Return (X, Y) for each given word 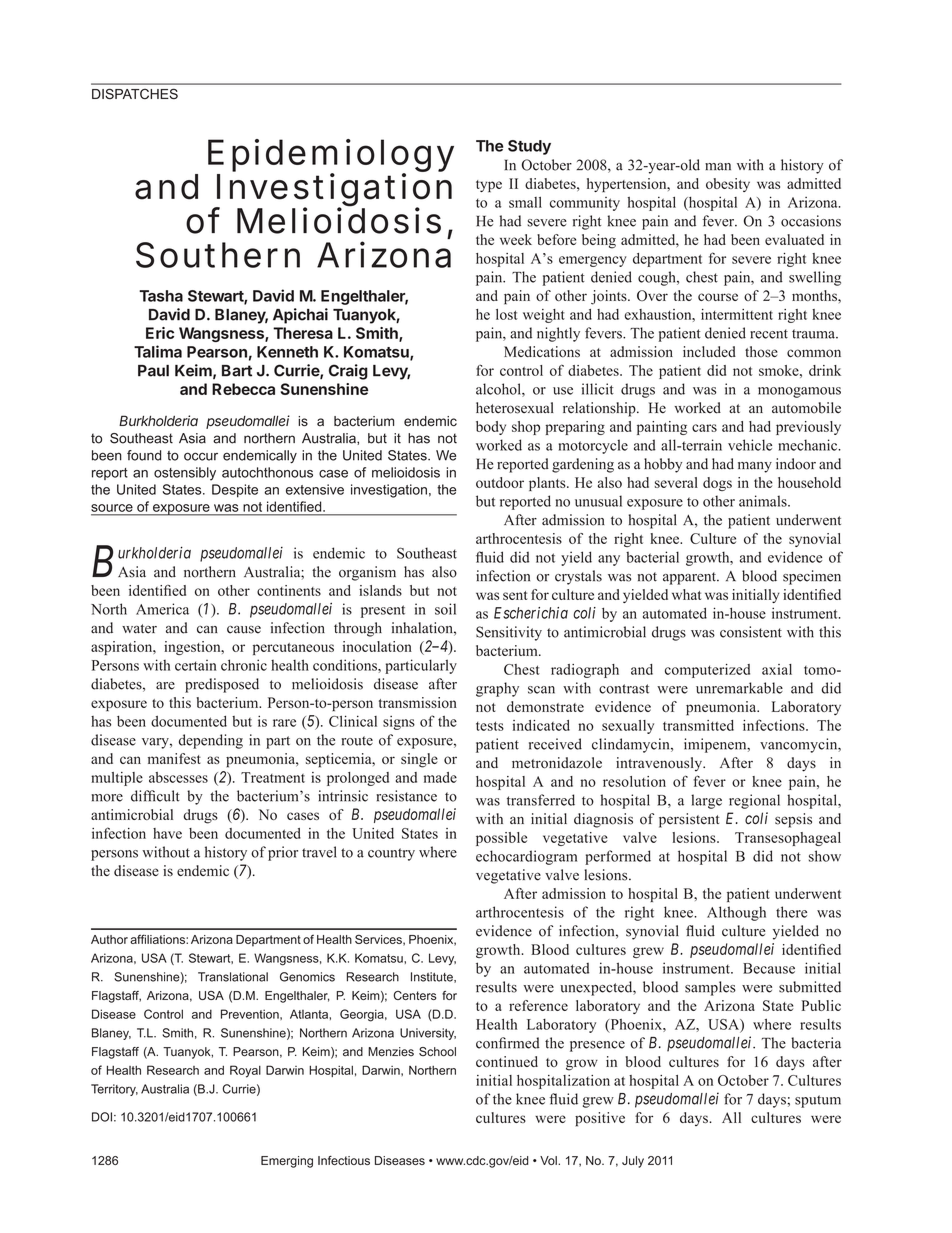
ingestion (193, 648)
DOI (102, 1117)
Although (736, 913)
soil (445, 609)
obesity (728, 185)
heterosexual (515, 408)
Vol (549, 1160)
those (761, 351)
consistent (751, 632)
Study (529, 147)
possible (501, 839)
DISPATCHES (135, 93)
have (167, 833)
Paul (153, 371)
